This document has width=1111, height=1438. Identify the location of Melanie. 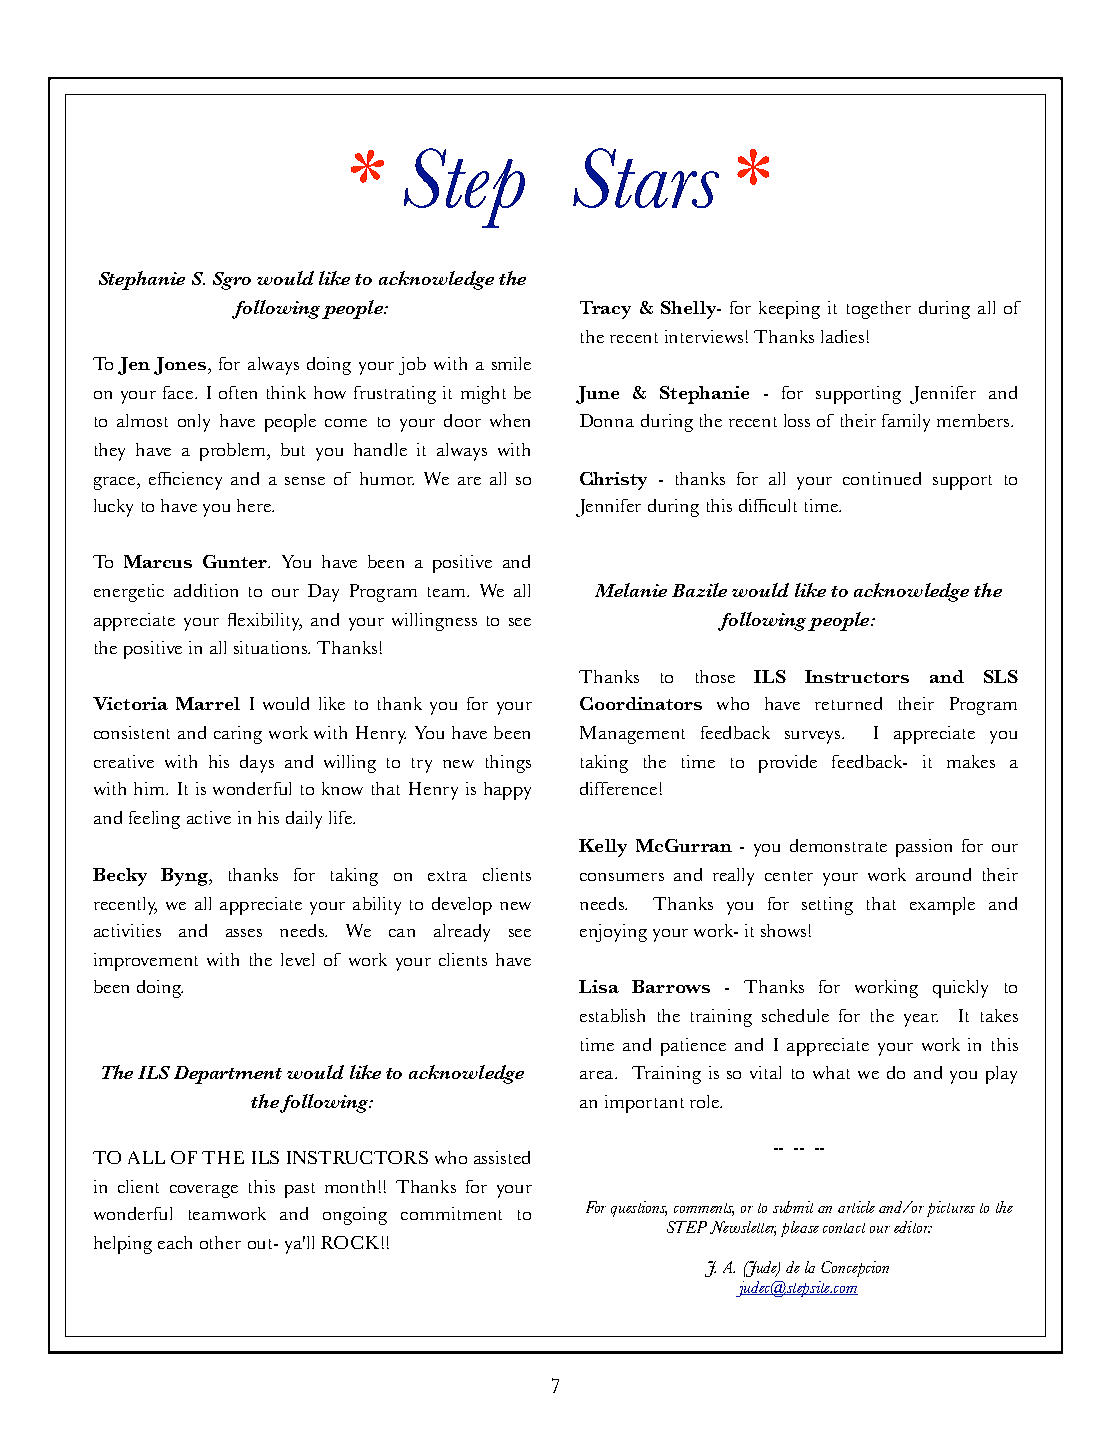
(631, 590).
